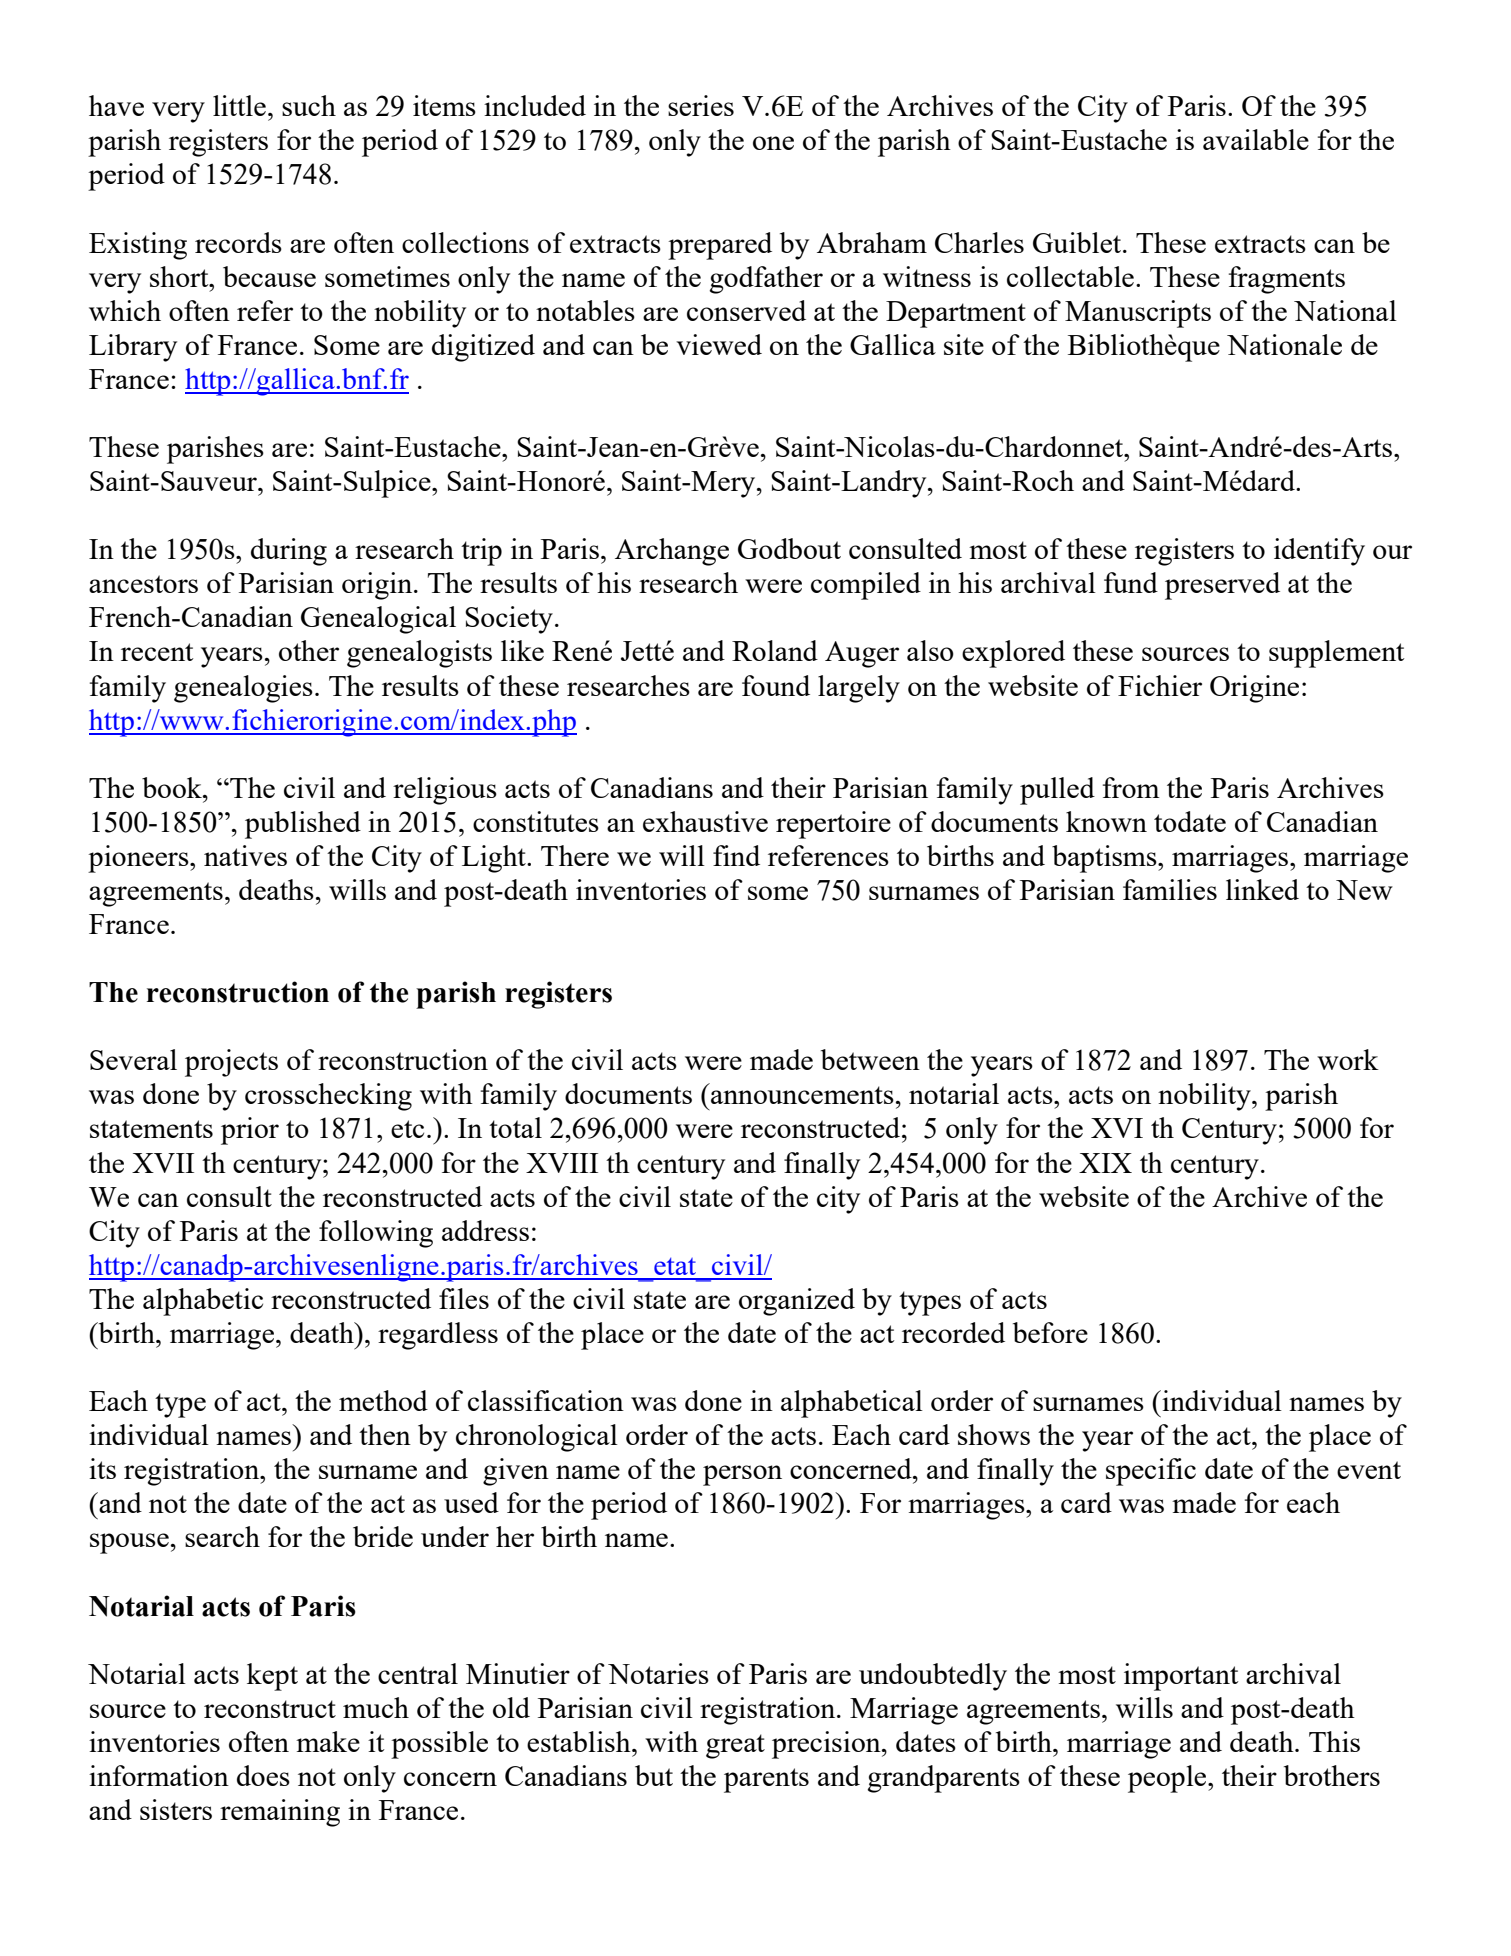 Image resolution: width=1511 pixels, height=1956 pixels. I want to click on natives, so click(245, 855).
